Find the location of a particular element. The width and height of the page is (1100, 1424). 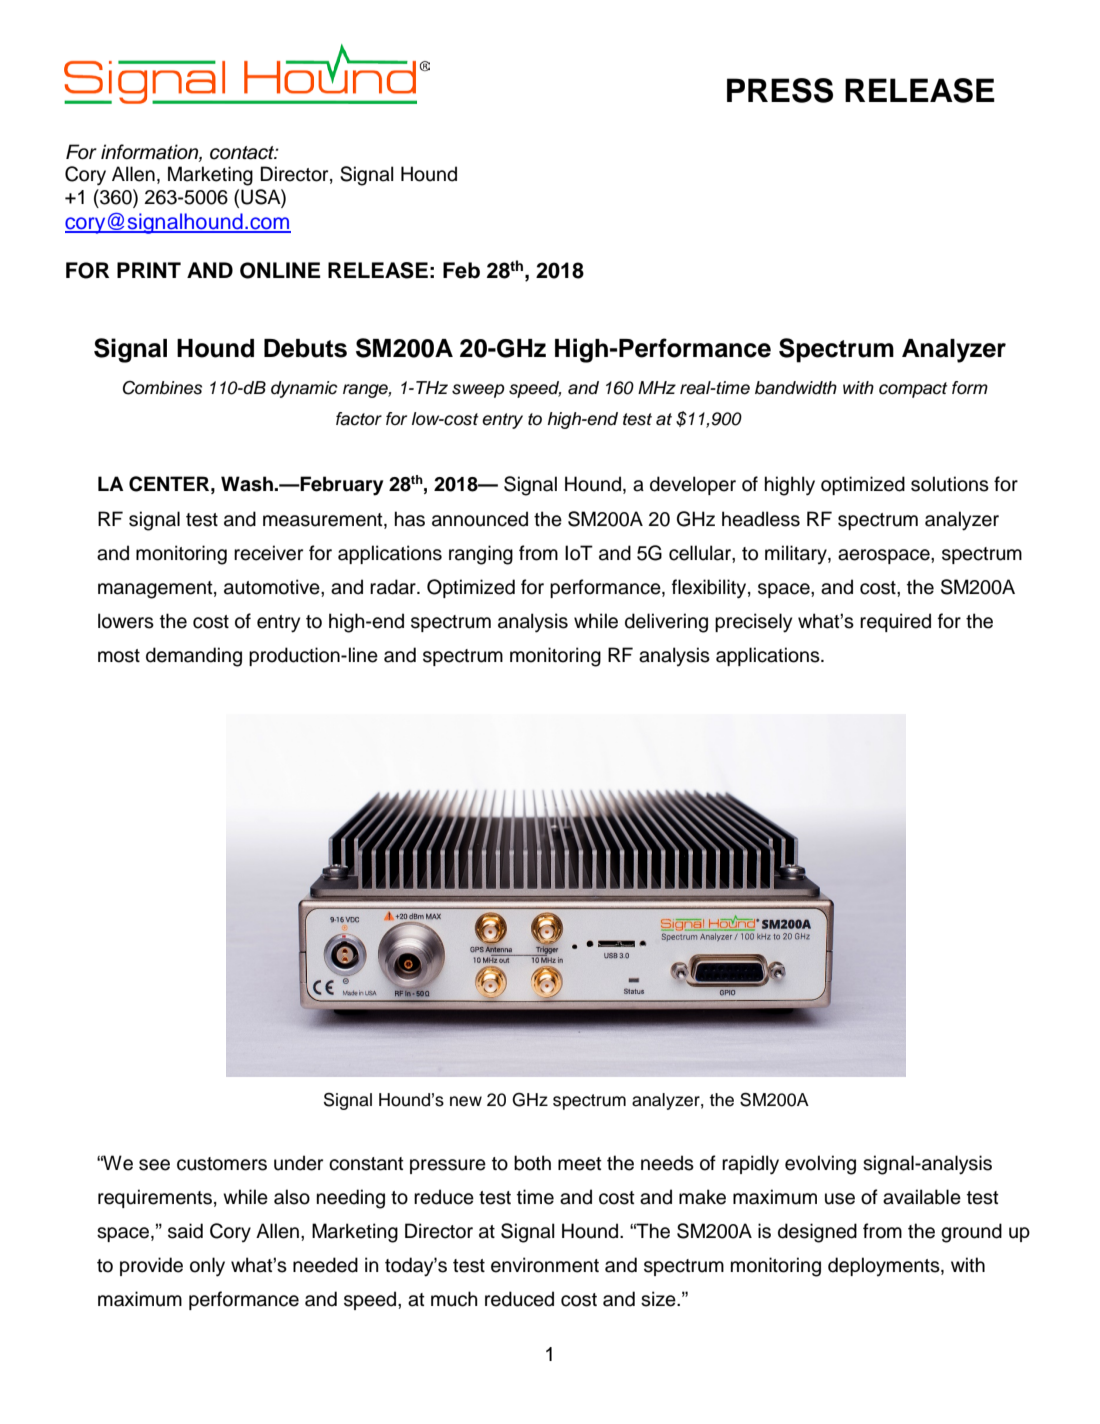

sweep is located at coordinates (478, 391).
